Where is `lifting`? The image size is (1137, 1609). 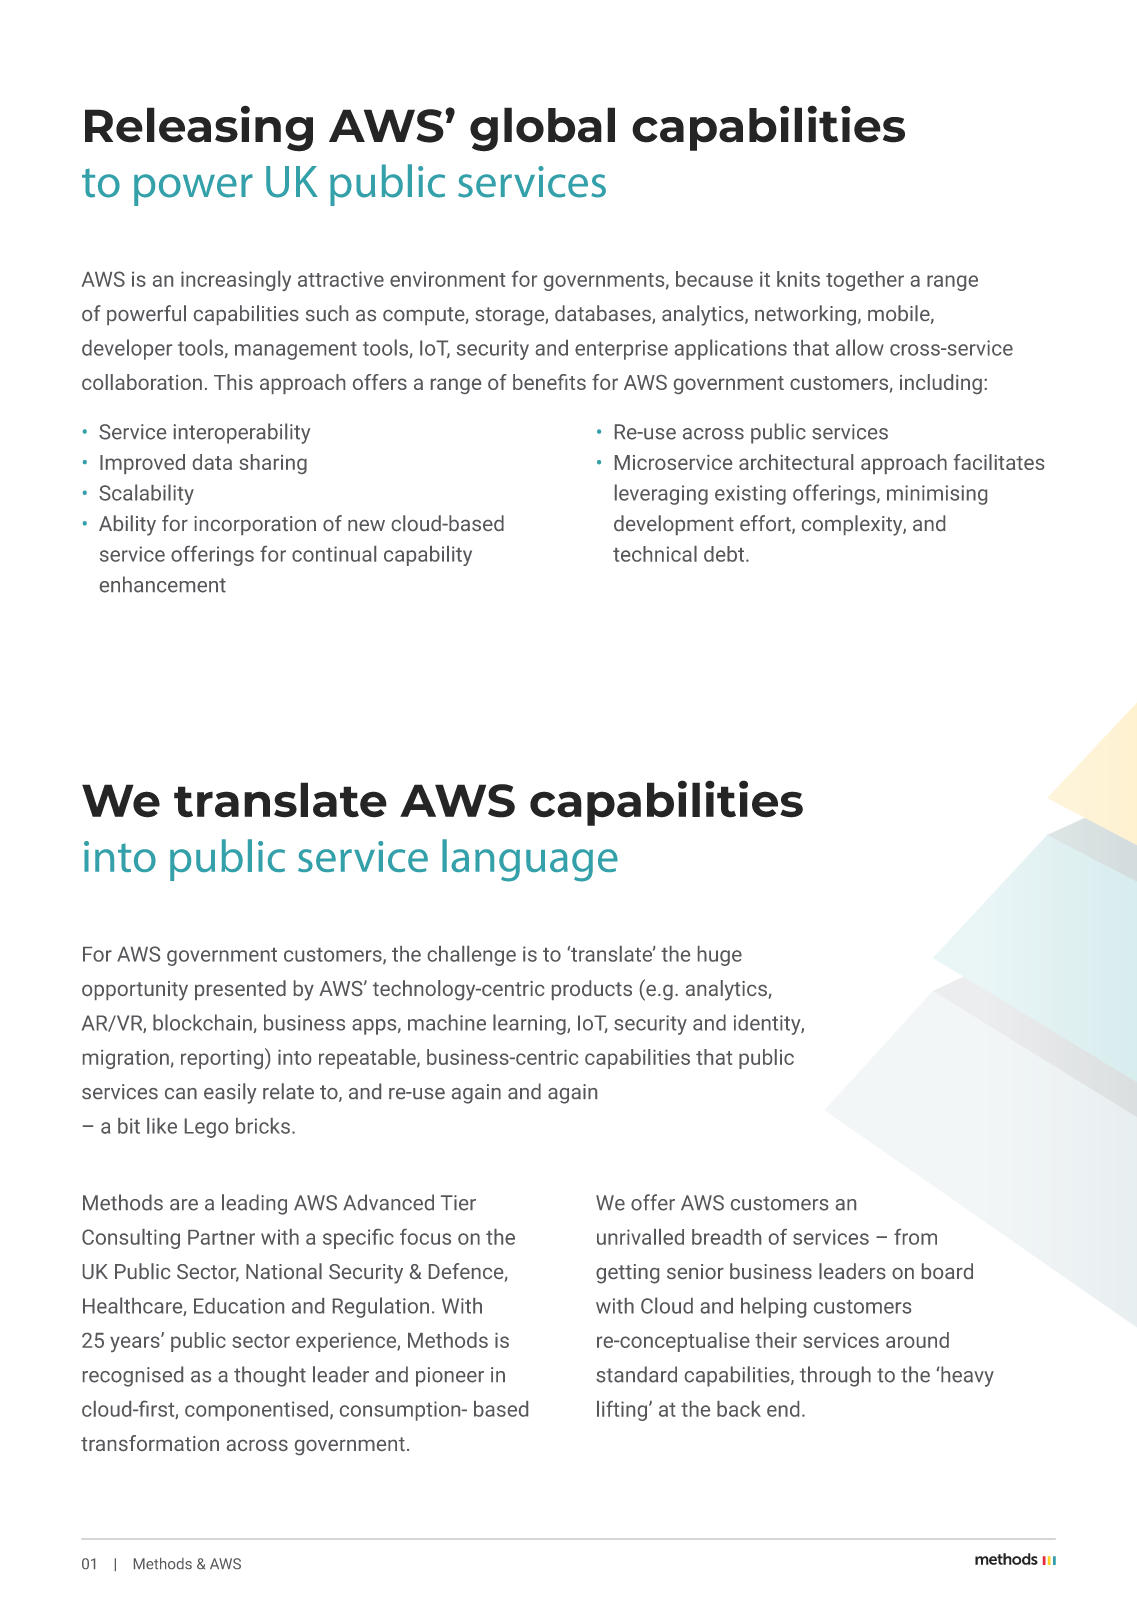
lifting is located at coordinates (622, 1411).
